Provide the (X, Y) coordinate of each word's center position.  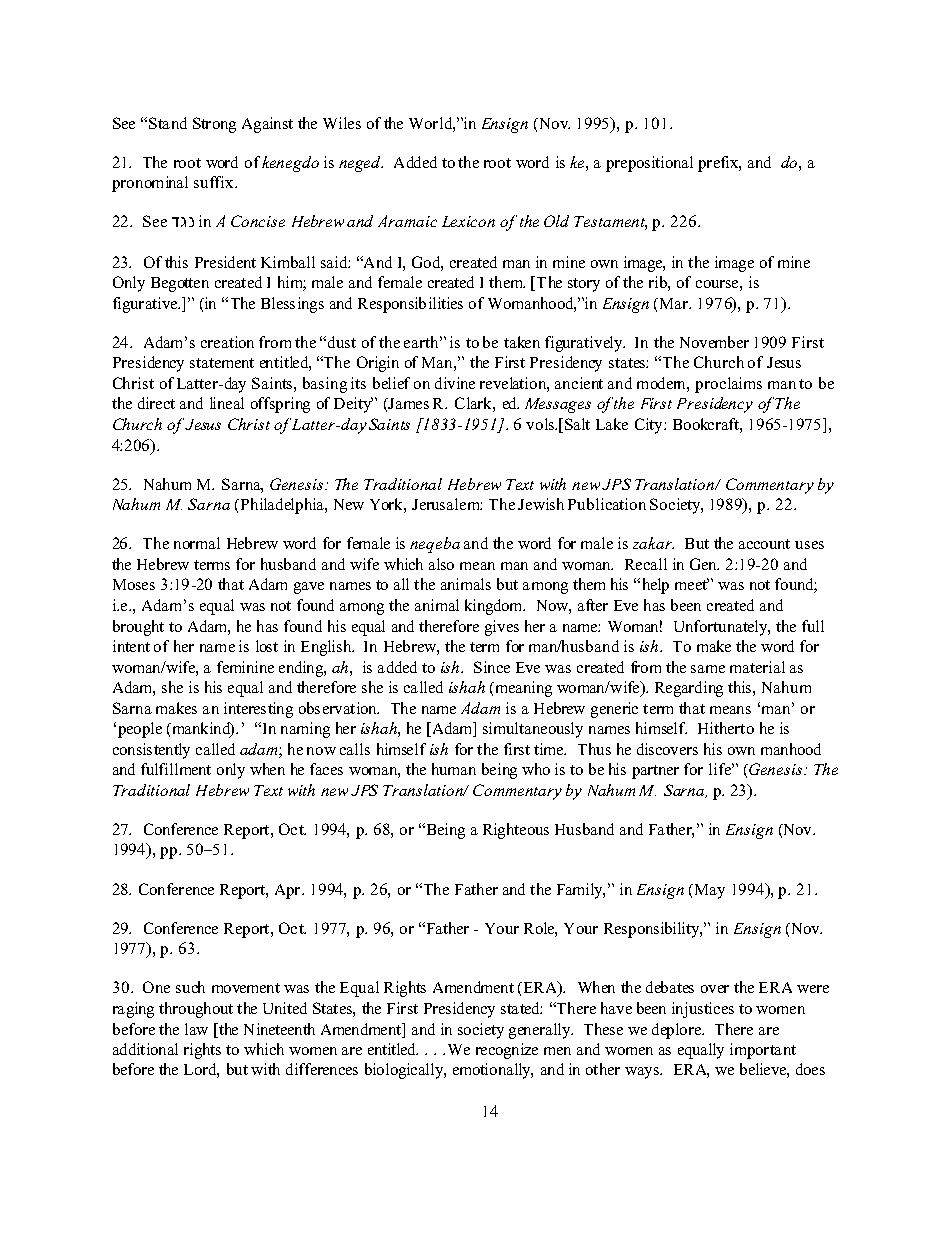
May (708, 891)
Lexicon (468, 221)
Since (492, 667)
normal (197, 543)
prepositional (649, 164)
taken (522, 342)
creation (227, 342)
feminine (245, 667)
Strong (214, 125)
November (714, 342)
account (764, 544)
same (708, 669)
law (196, 1029)
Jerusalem (447, 504)
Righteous (516, 831)
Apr (287, 891)
